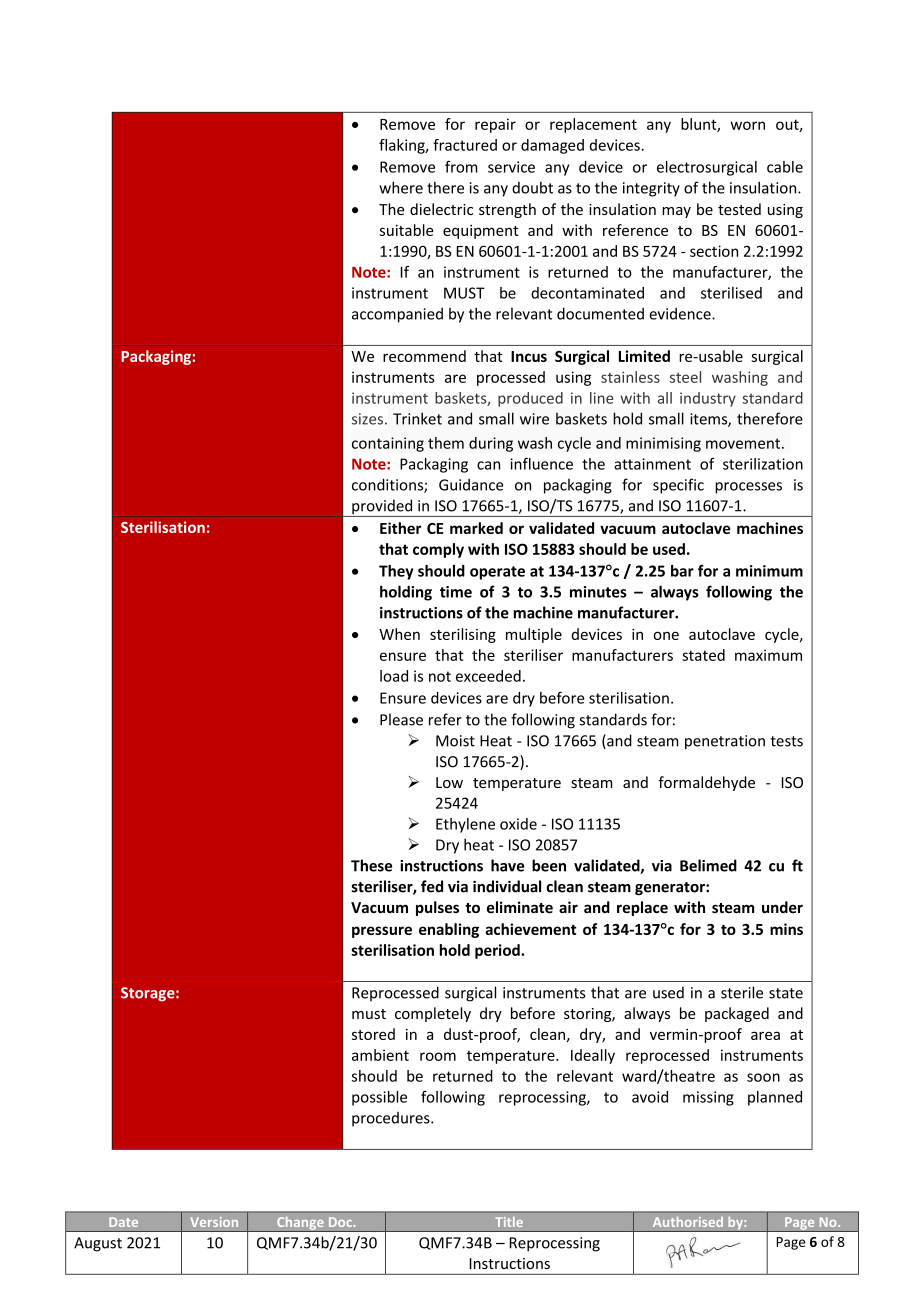  I want to click on from, so click(461, 167).
